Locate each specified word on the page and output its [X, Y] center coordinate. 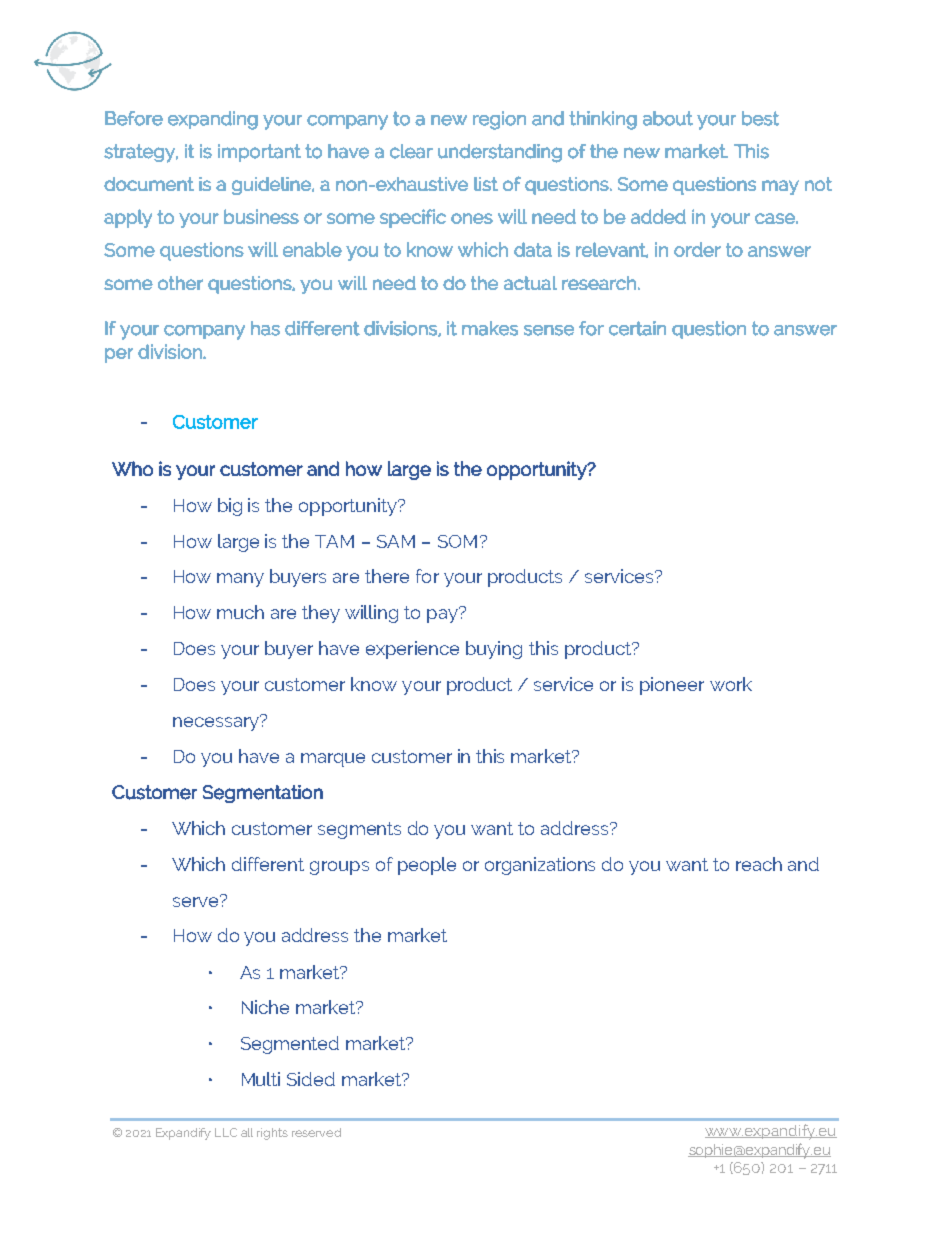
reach [759, 864]
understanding [500, 153]
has [265, 328]
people [427, 866]
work [731, 684]
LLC [226, 1132]
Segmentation [263, 794]
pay [443, 615]
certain [637, 328]
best [760, 118]
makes [490, 328]
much [240, 612]
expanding [213, 120]
